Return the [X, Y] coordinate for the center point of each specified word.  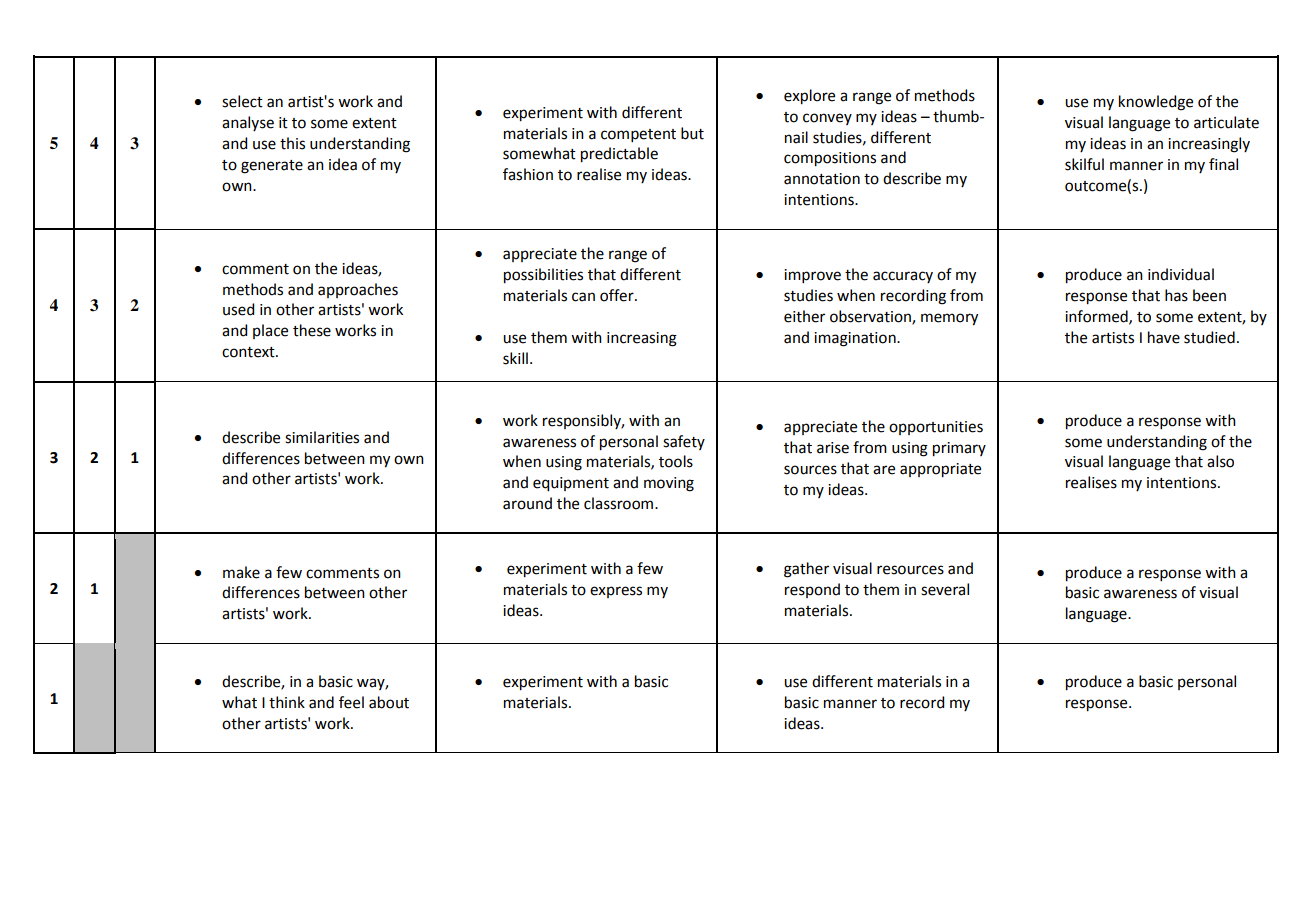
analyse [248, 123]
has [1176, 295]
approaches [358, 290]
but [692, 133]
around [527, 503]
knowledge [1156, 103]
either [804, 316]
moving [669, 484]
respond [812, 590]
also [1220, 461]
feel [351, 702]
